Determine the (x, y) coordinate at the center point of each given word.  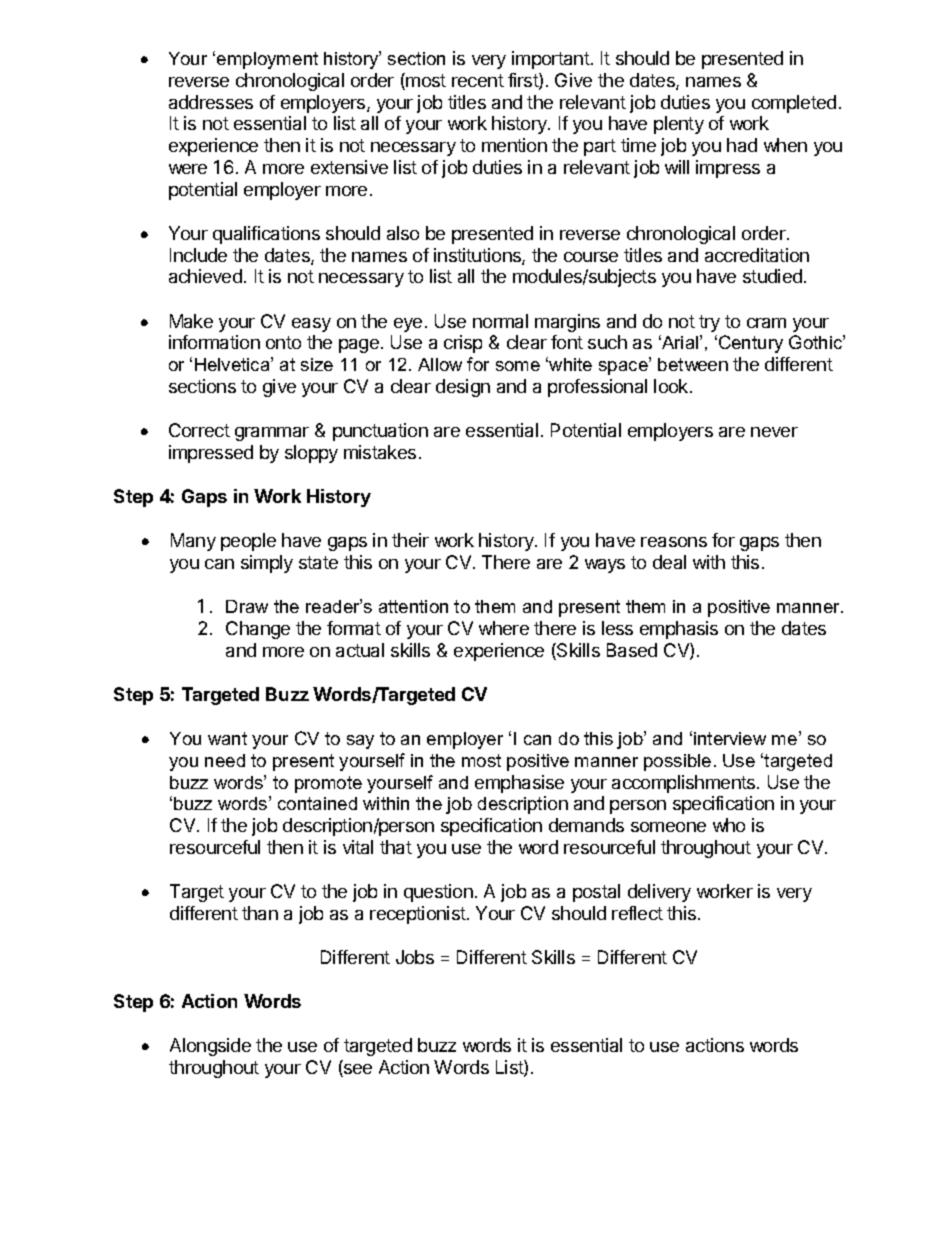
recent (478, 80)
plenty (679, 125)
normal (500, 321)
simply (267, 564)
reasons (674, 542)
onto (283, 342)
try (709, 323)
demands (586, 825)
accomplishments (685, 784)
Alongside (210, 1047)
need (225, 760)
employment (267, 60)
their (410, 540)
